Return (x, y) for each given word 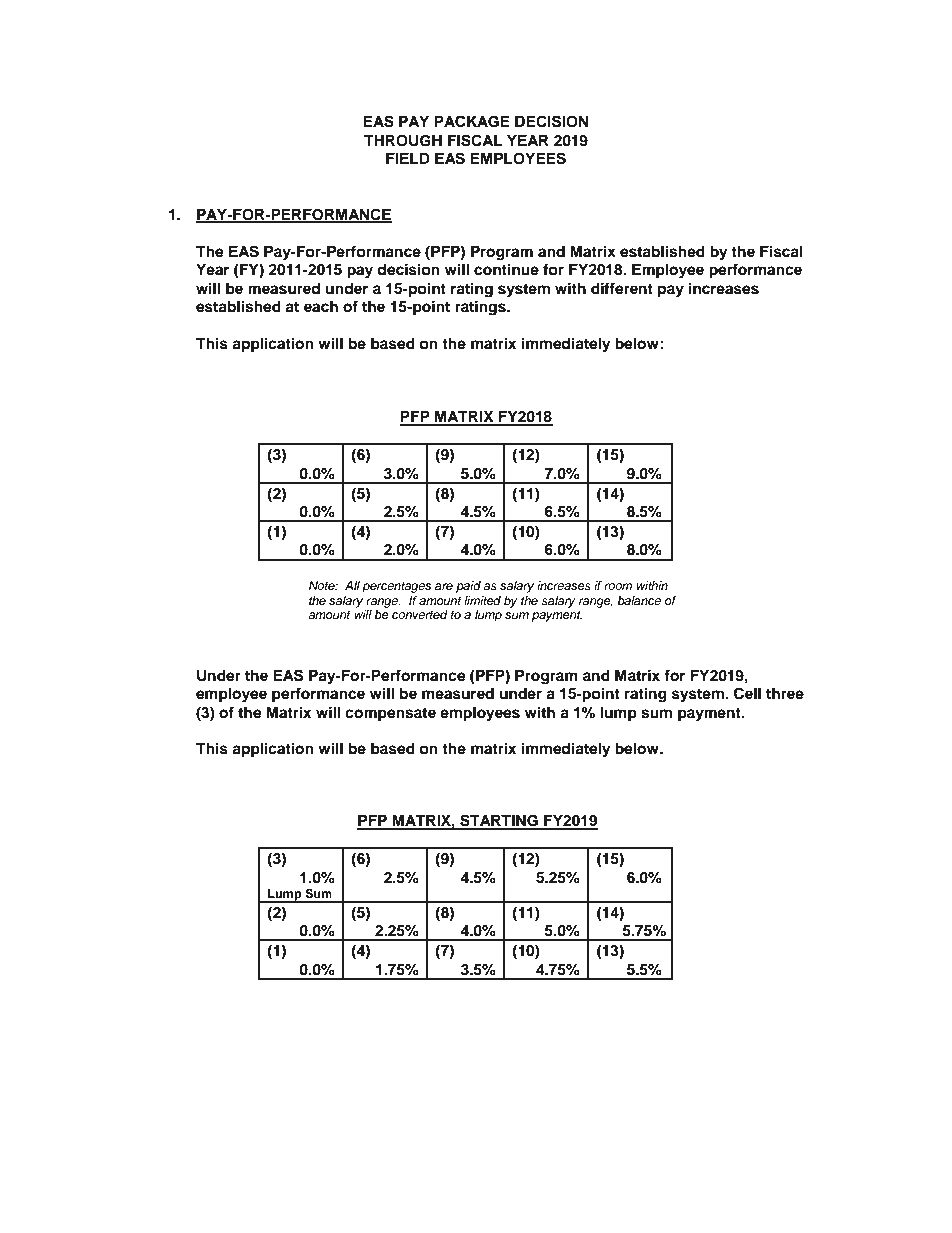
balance (639, 600)
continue (506, 269)
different (622, 288)
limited (482, 600)
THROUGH (403, 141)
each (321, 306)
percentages (397, 587)
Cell (747, 693)
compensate (390, 715)
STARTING (499, 821)
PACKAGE (472, 121)
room (618, 586)
